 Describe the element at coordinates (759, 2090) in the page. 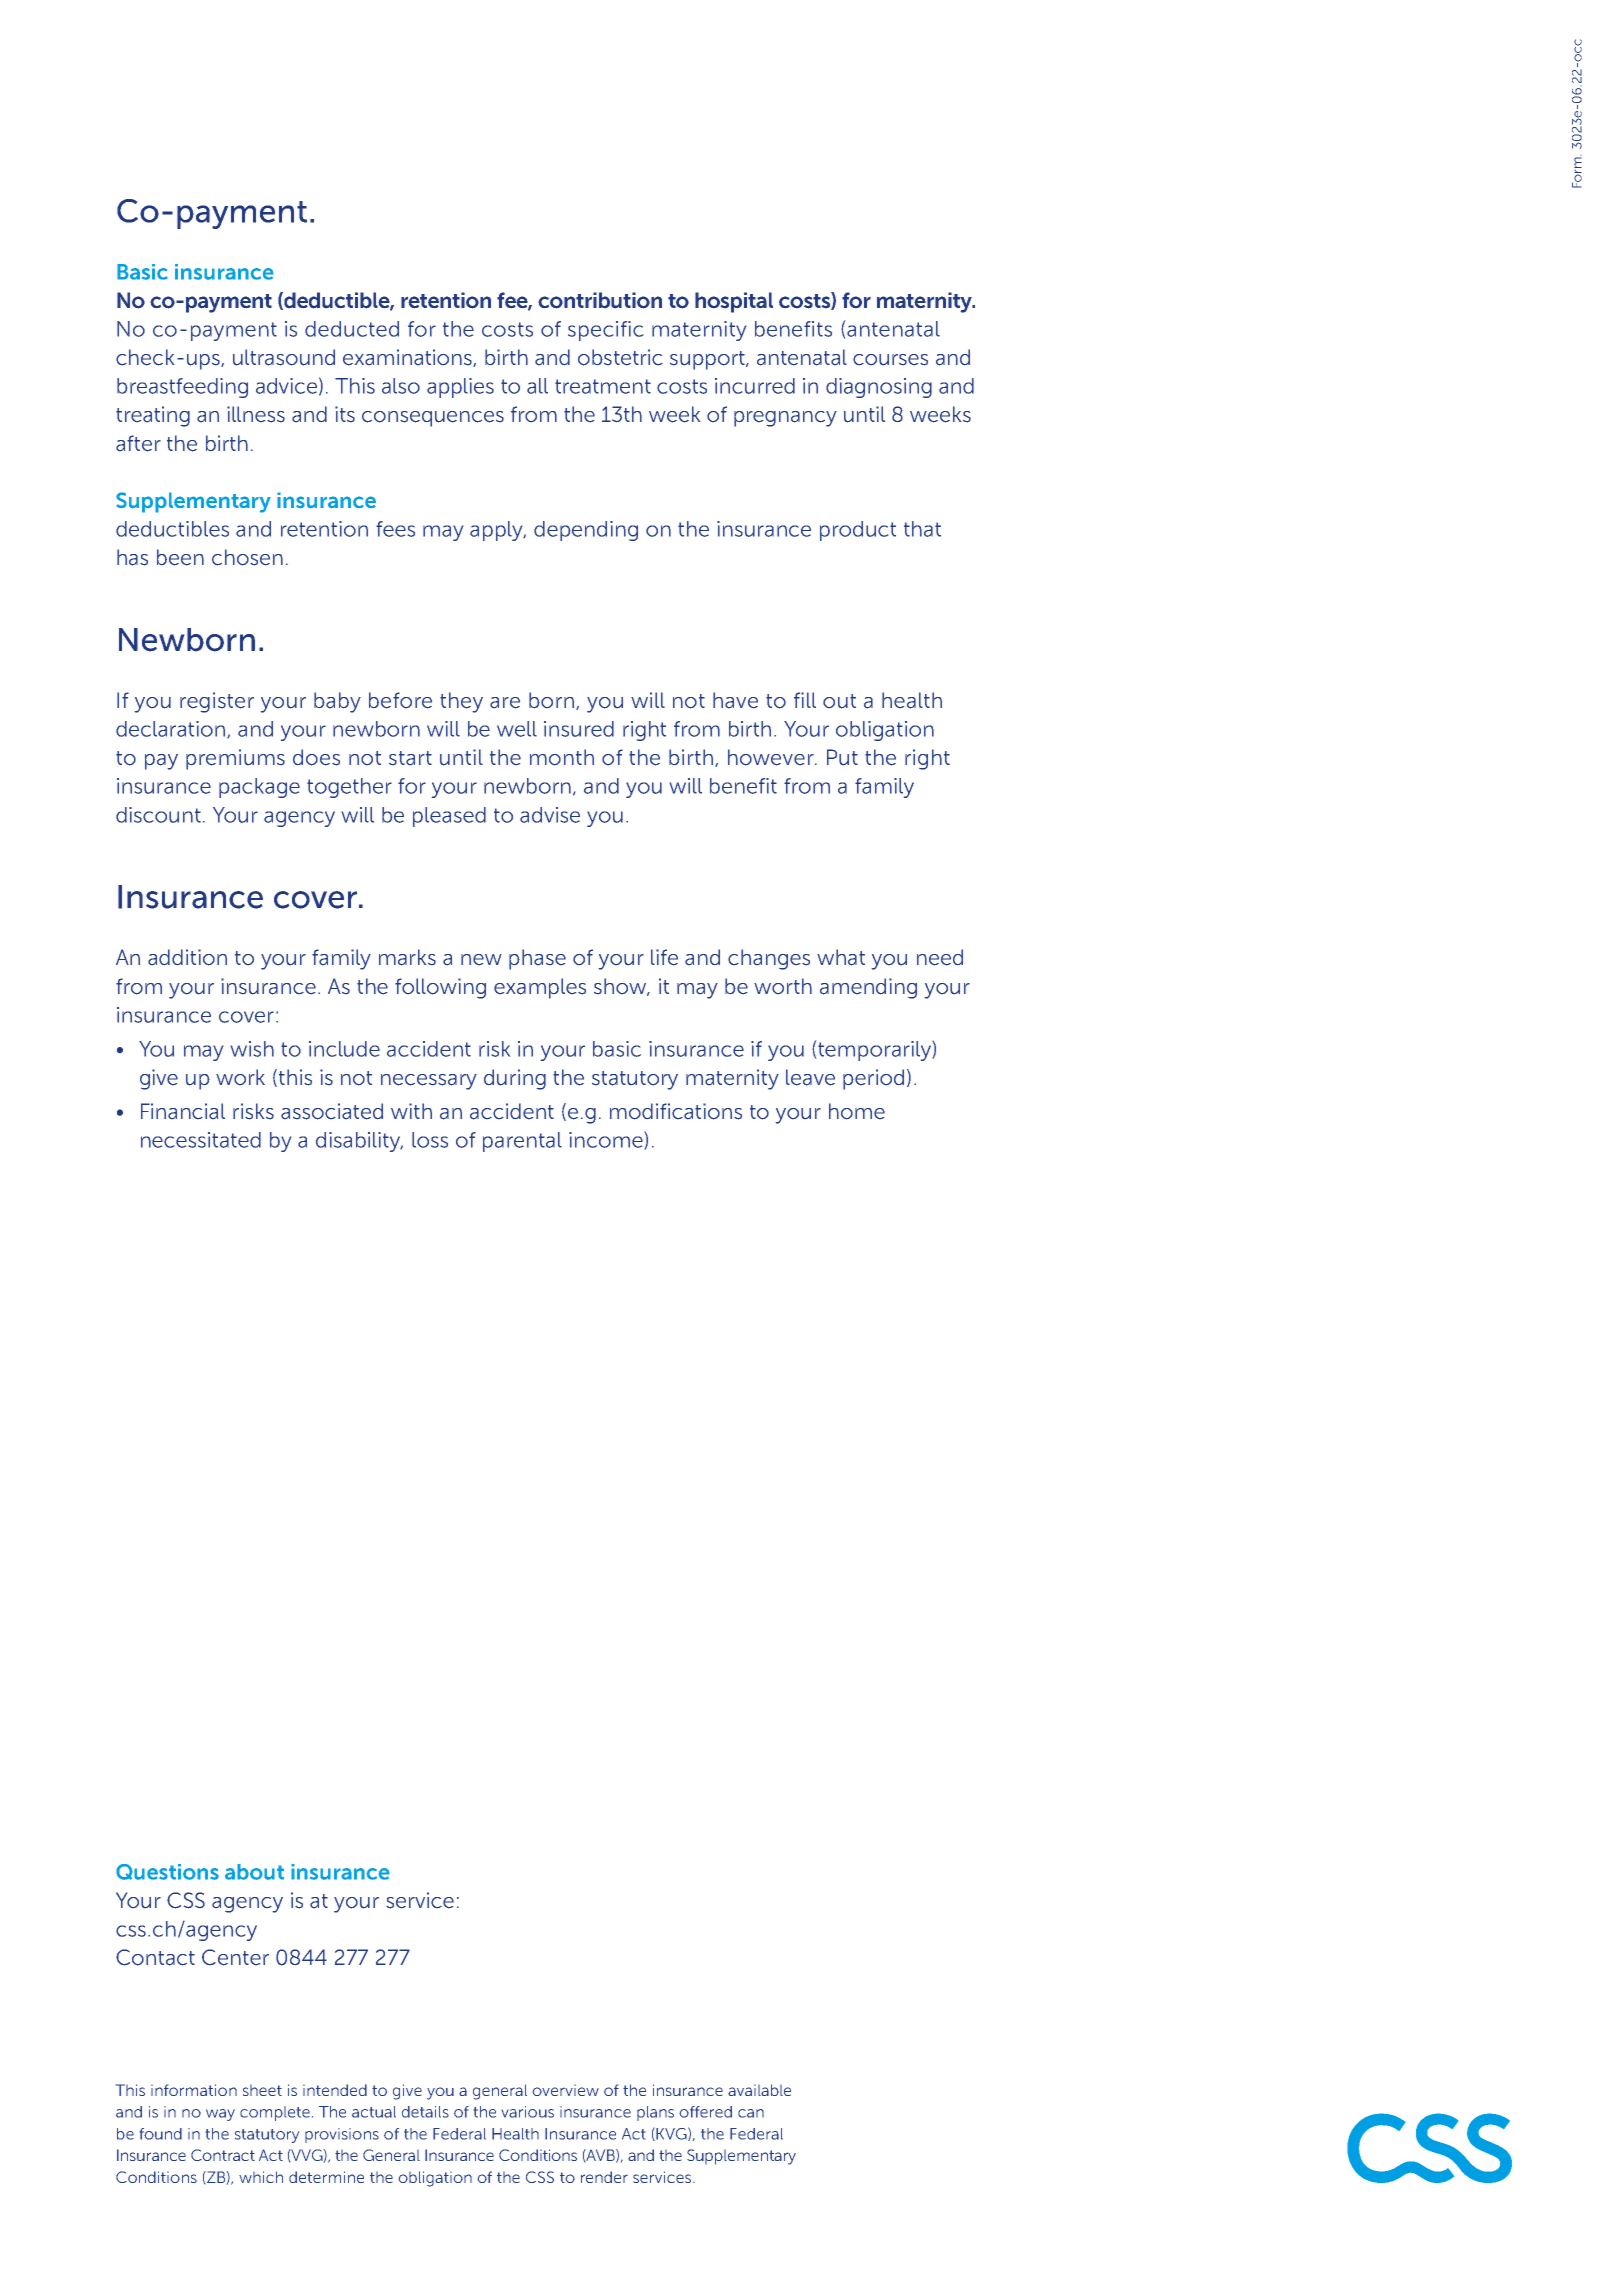

I see `available` at that location.
